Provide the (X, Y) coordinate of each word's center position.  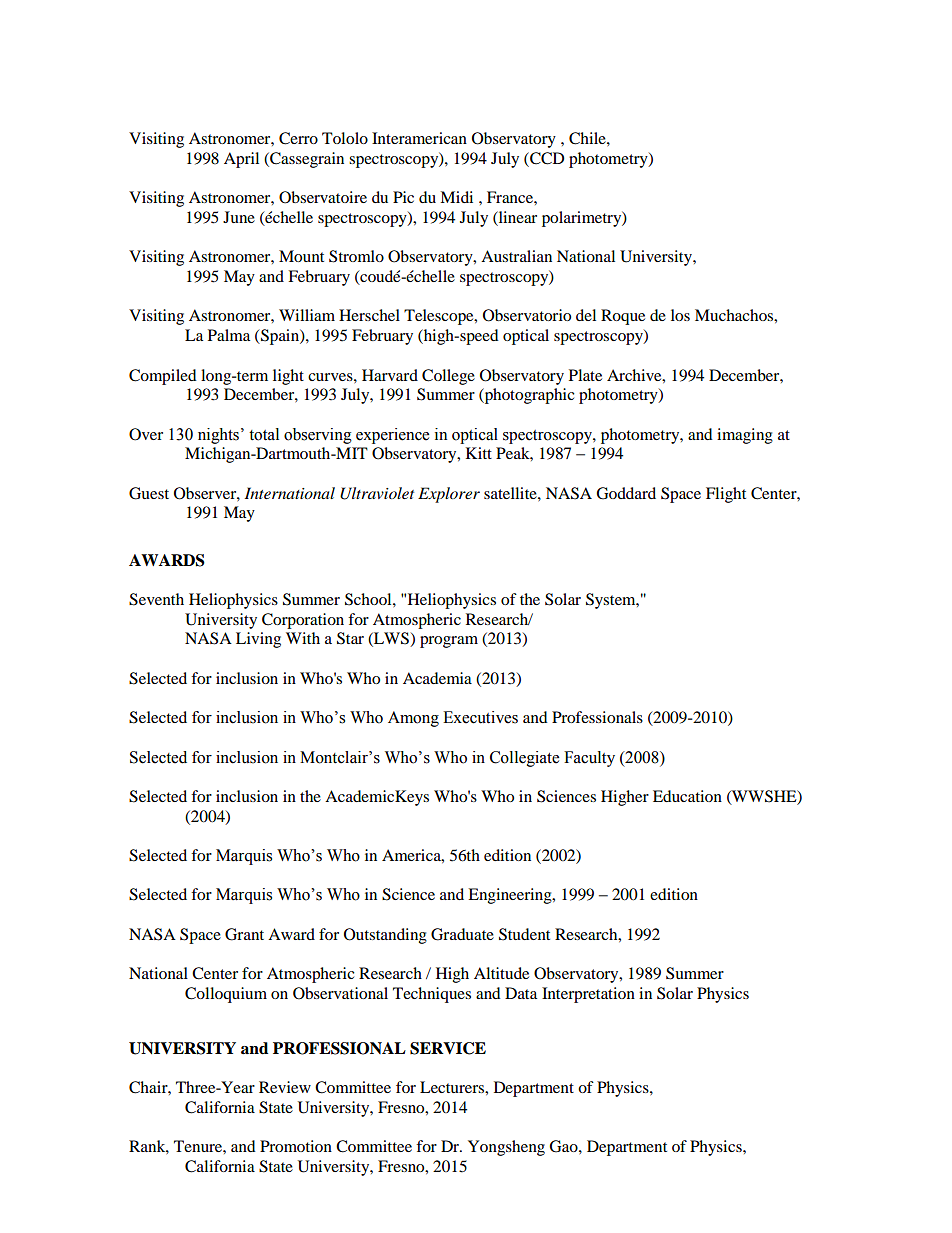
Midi (456, 197)
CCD (546, 159)
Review (285, 1087)
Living (258, 640)
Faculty (589, 759)
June (239, 217)
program (449, 642)
